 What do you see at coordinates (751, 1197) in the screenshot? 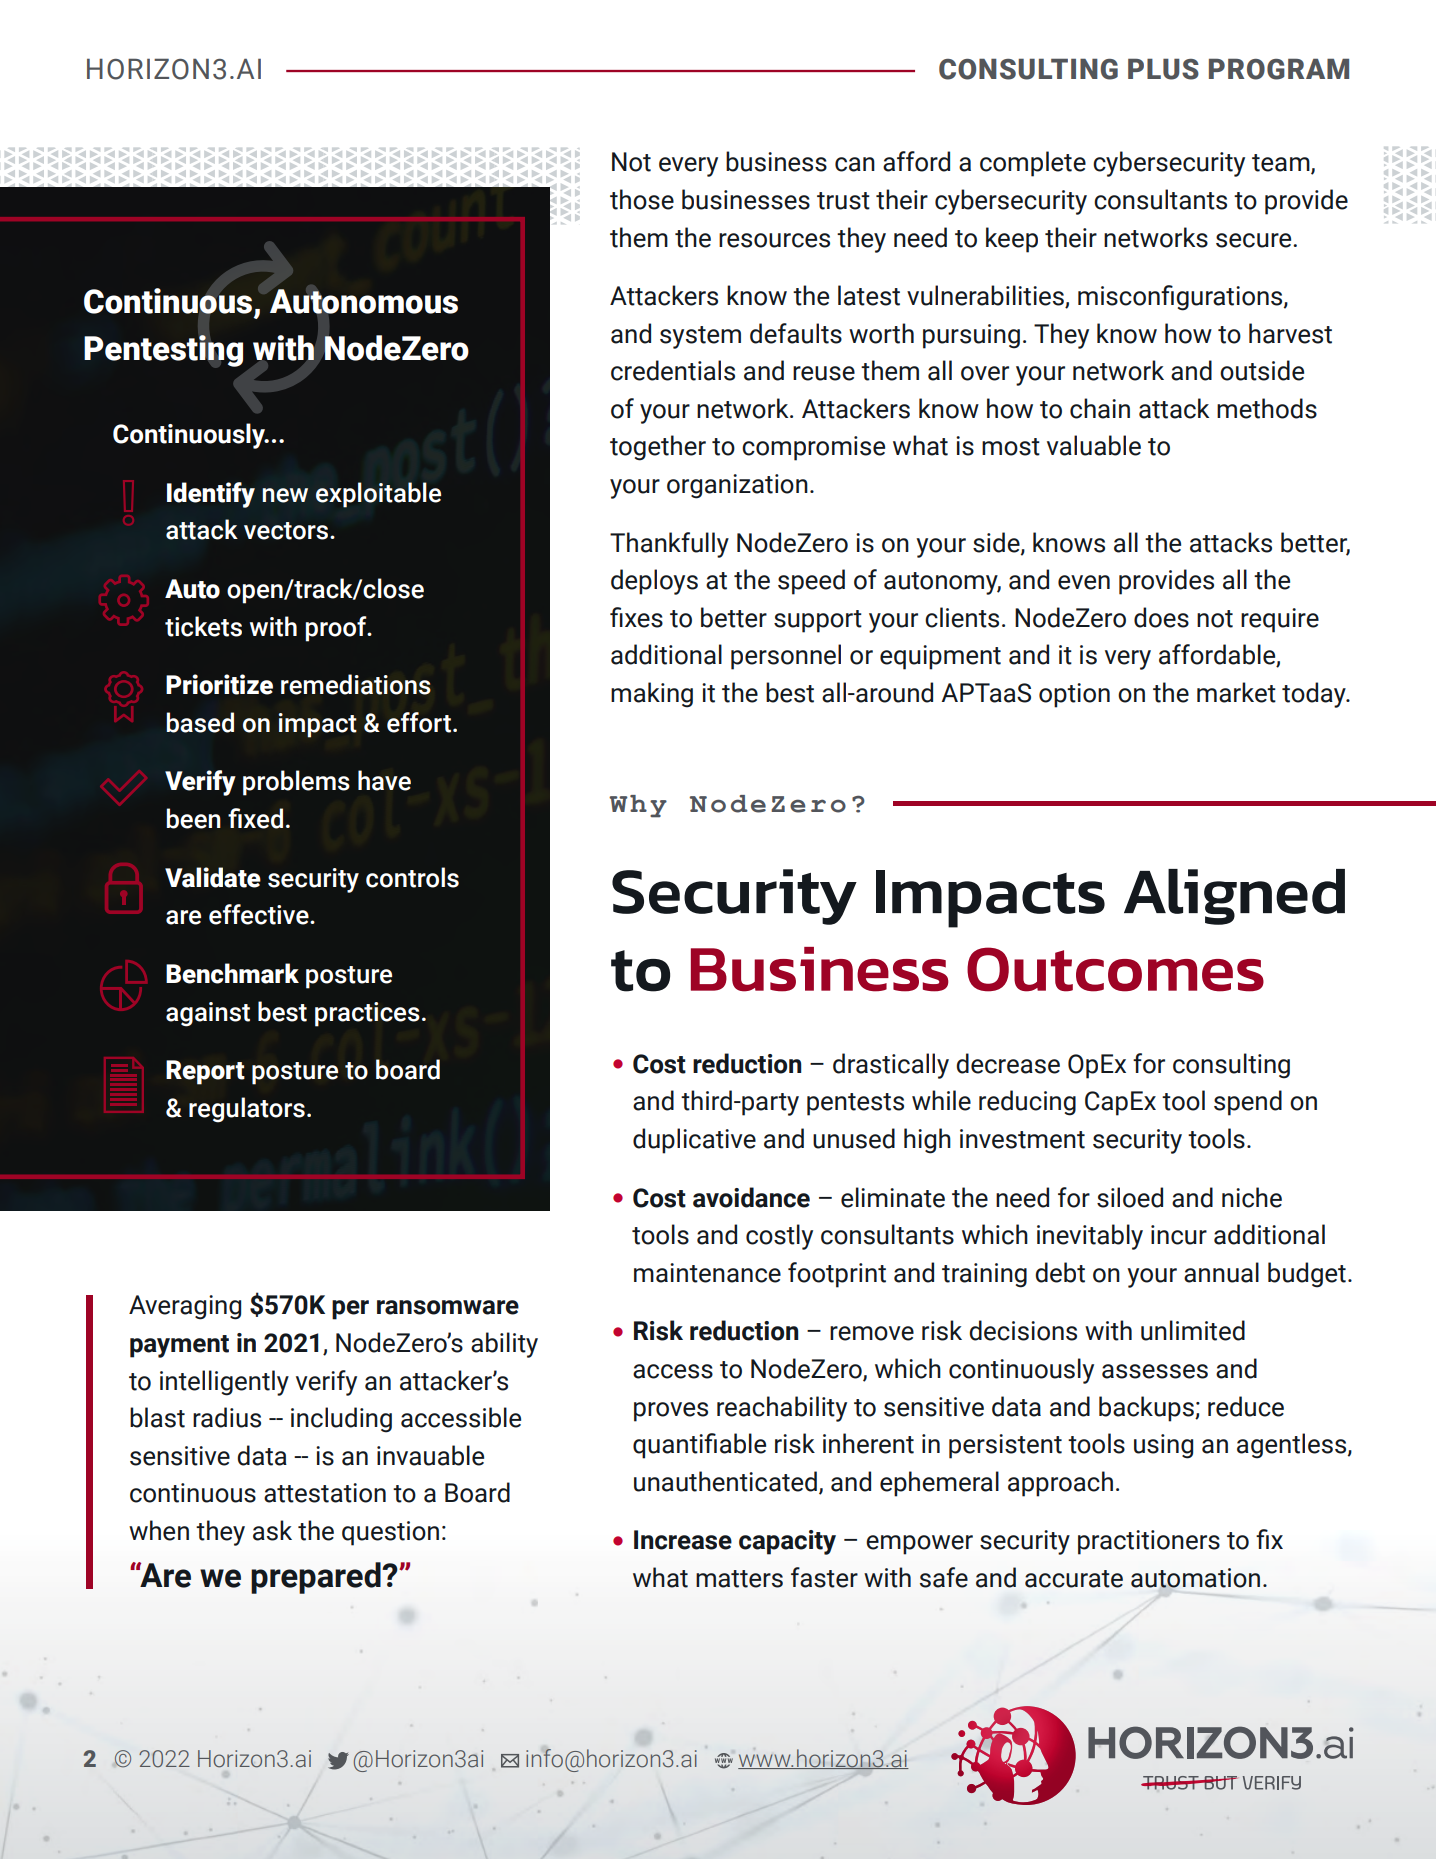
I see `avoidance` at bounding box center [751, 1197].
